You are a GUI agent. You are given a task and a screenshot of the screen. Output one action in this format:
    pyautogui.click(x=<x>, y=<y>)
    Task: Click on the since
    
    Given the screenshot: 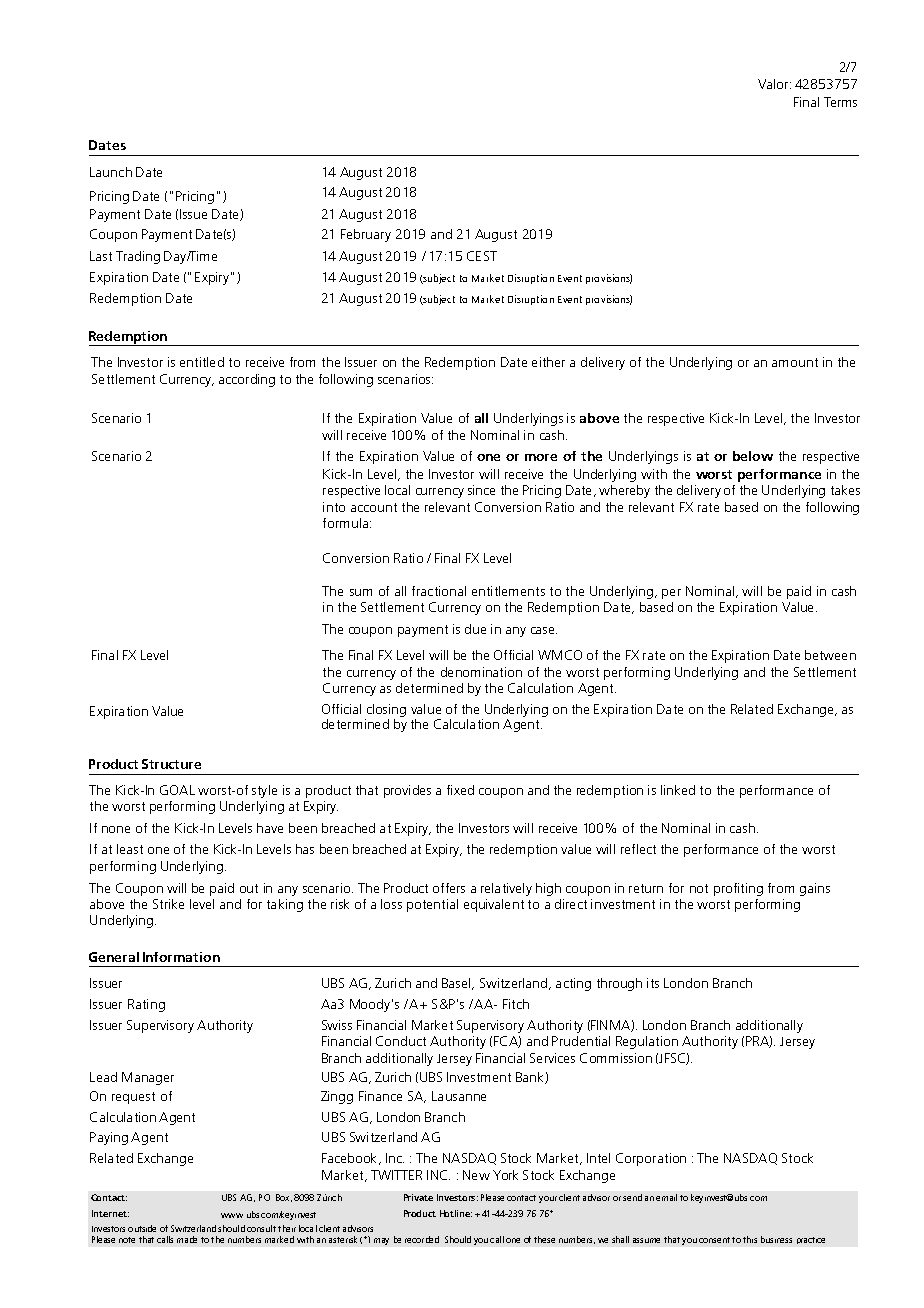 What is the action you would take?
    pyautogui.click(x=481, y=490)
